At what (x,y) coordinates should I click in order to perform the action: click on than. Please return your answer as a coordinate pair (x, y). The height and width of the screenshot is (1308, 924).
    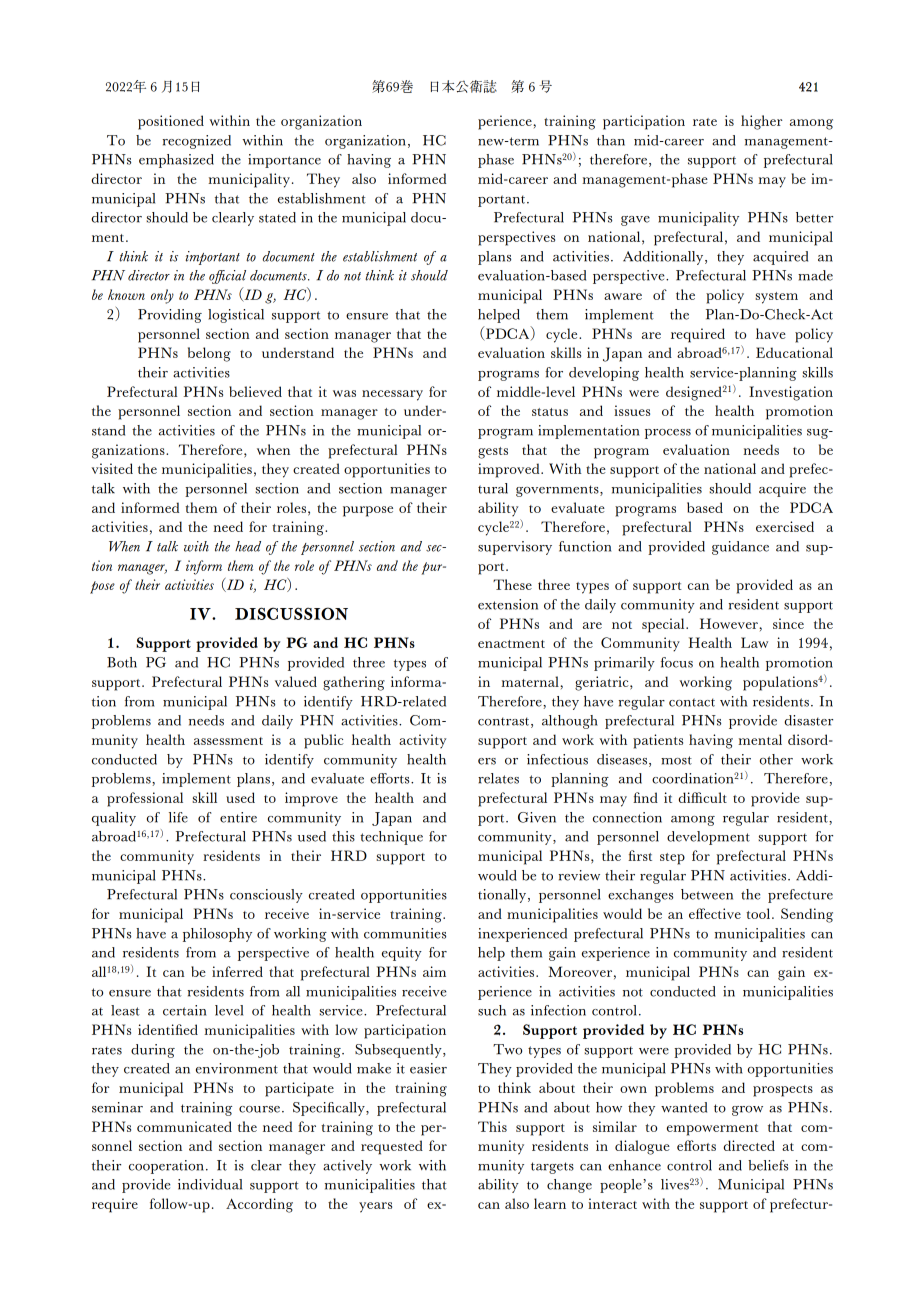
    Looking at the image, I should click on (611, 140).
